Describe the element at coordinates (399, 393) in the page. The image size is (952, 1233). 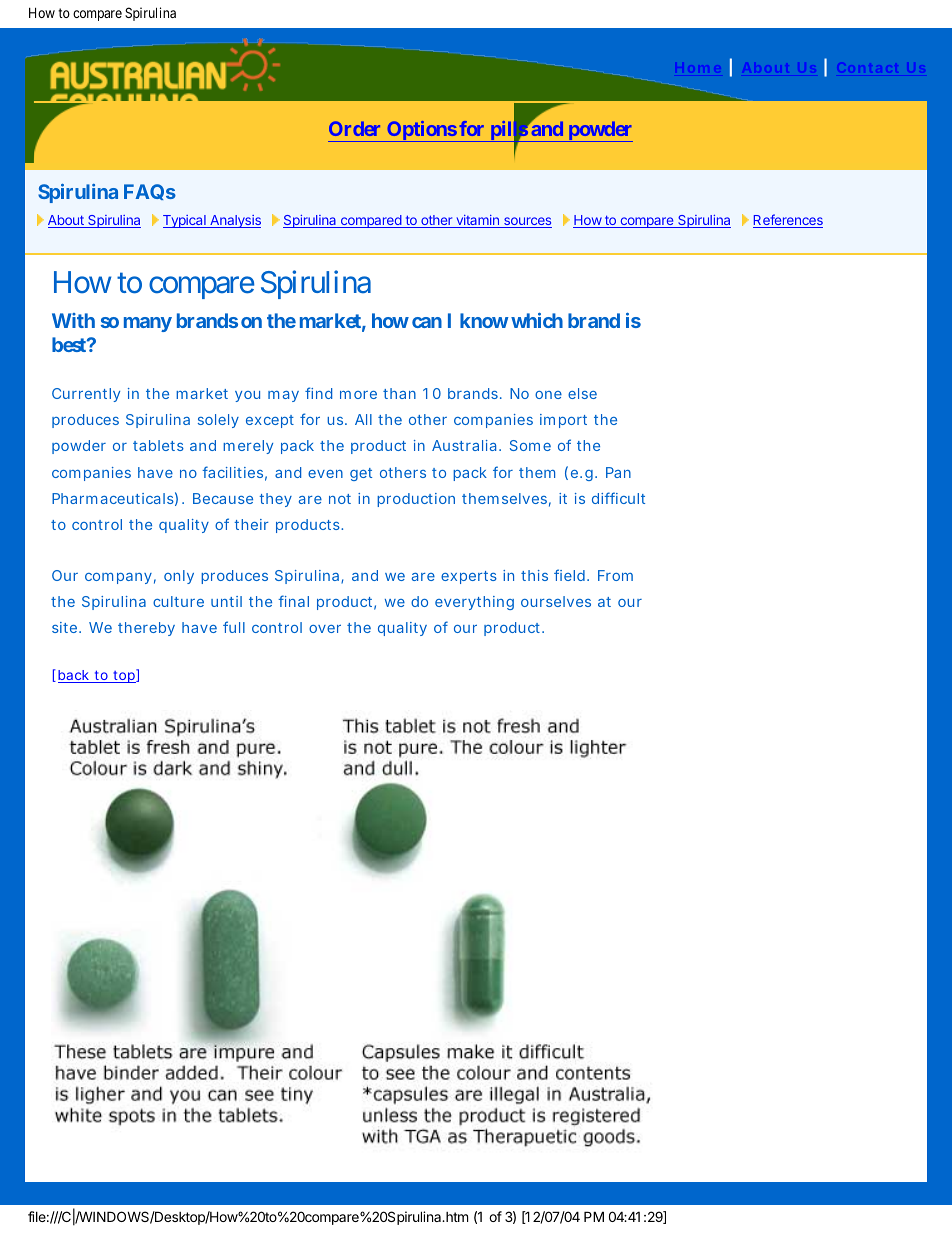
I see `than` at that location.
